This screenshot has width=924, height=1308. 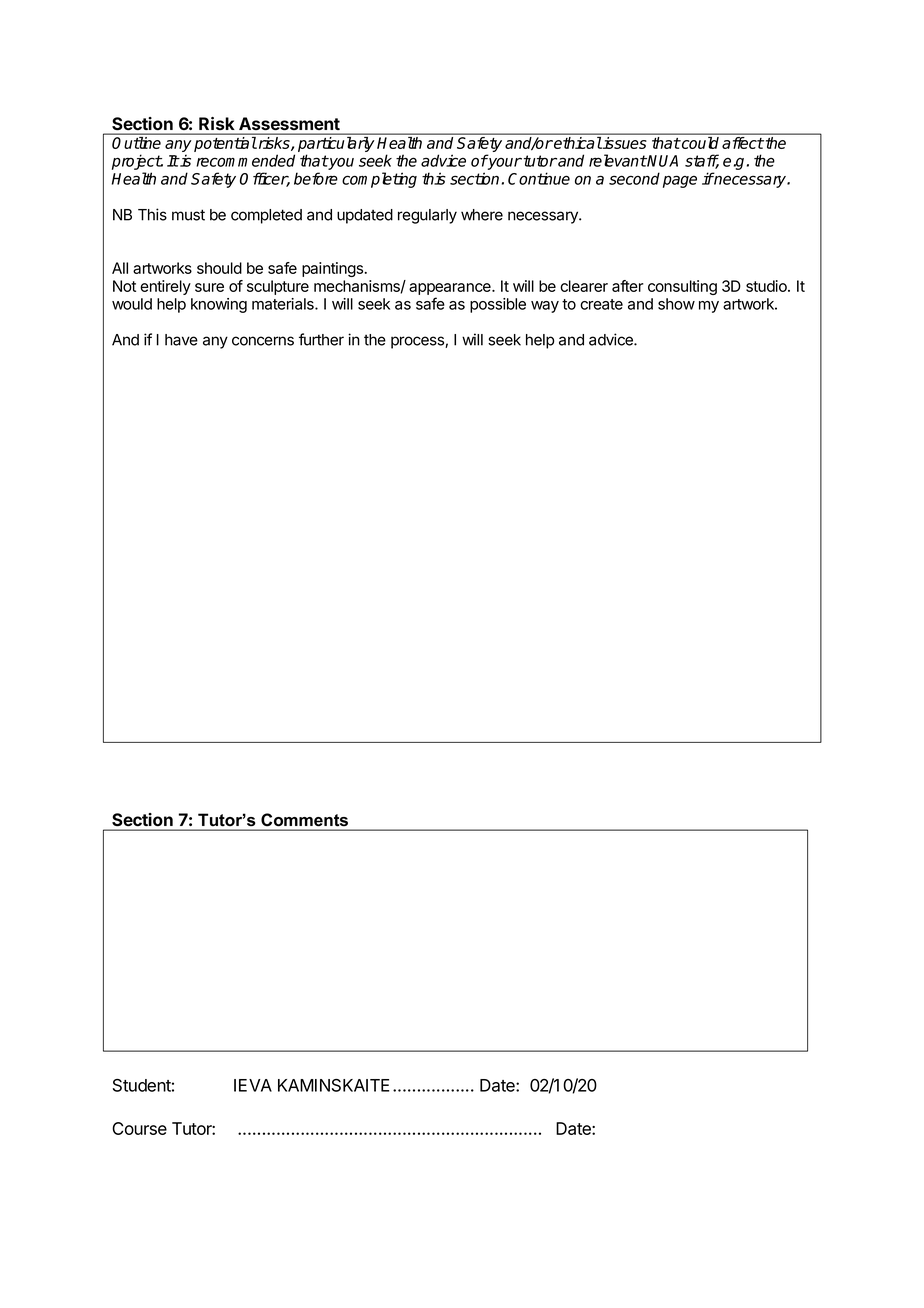 What do you see at coordinates (225, 144) in the screenshot?
I see `potential` at bounding box center [225, 144].
